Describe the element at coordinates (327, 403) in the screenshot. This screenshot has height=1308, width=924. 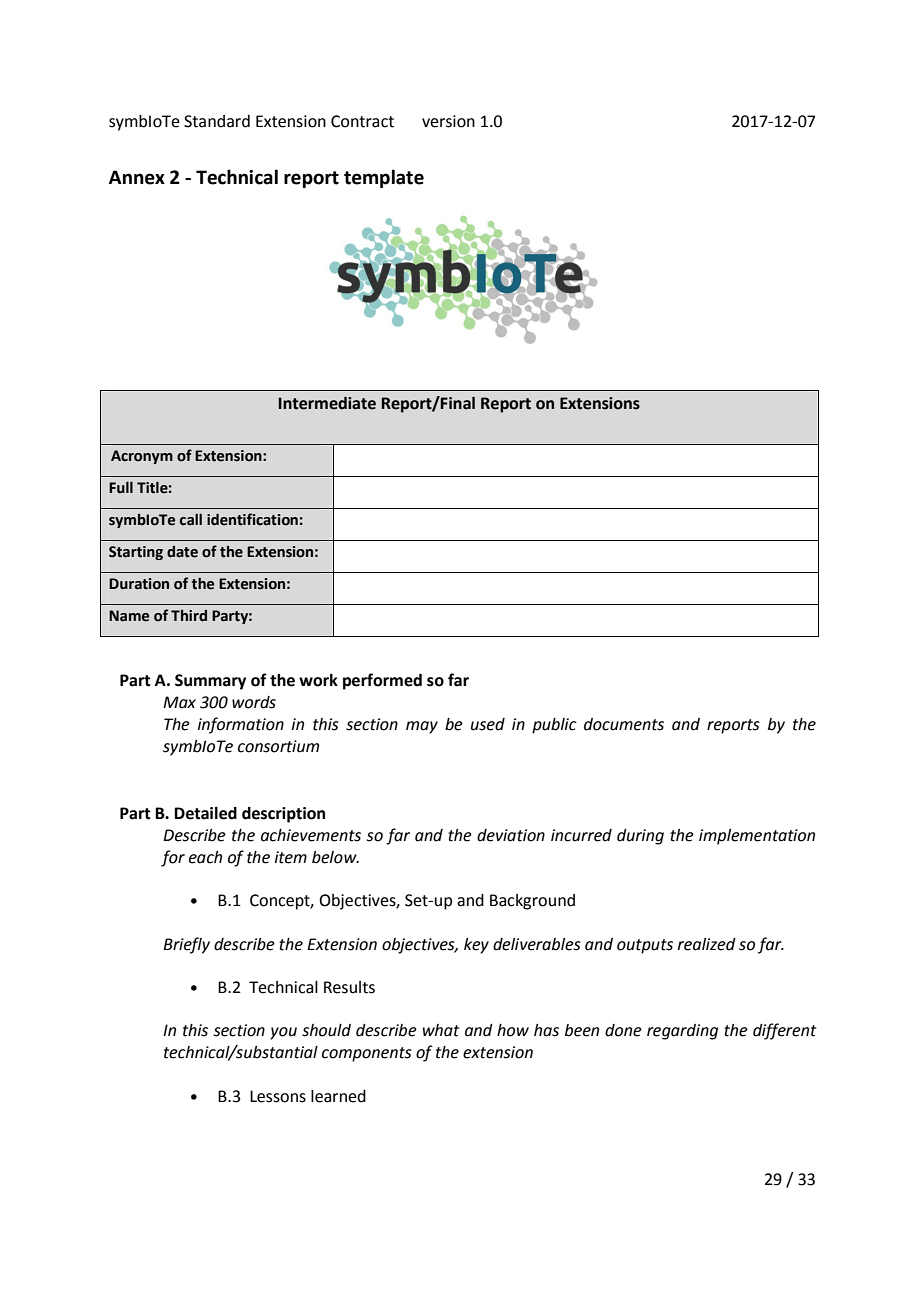
I see `Intermediate` at that location.
